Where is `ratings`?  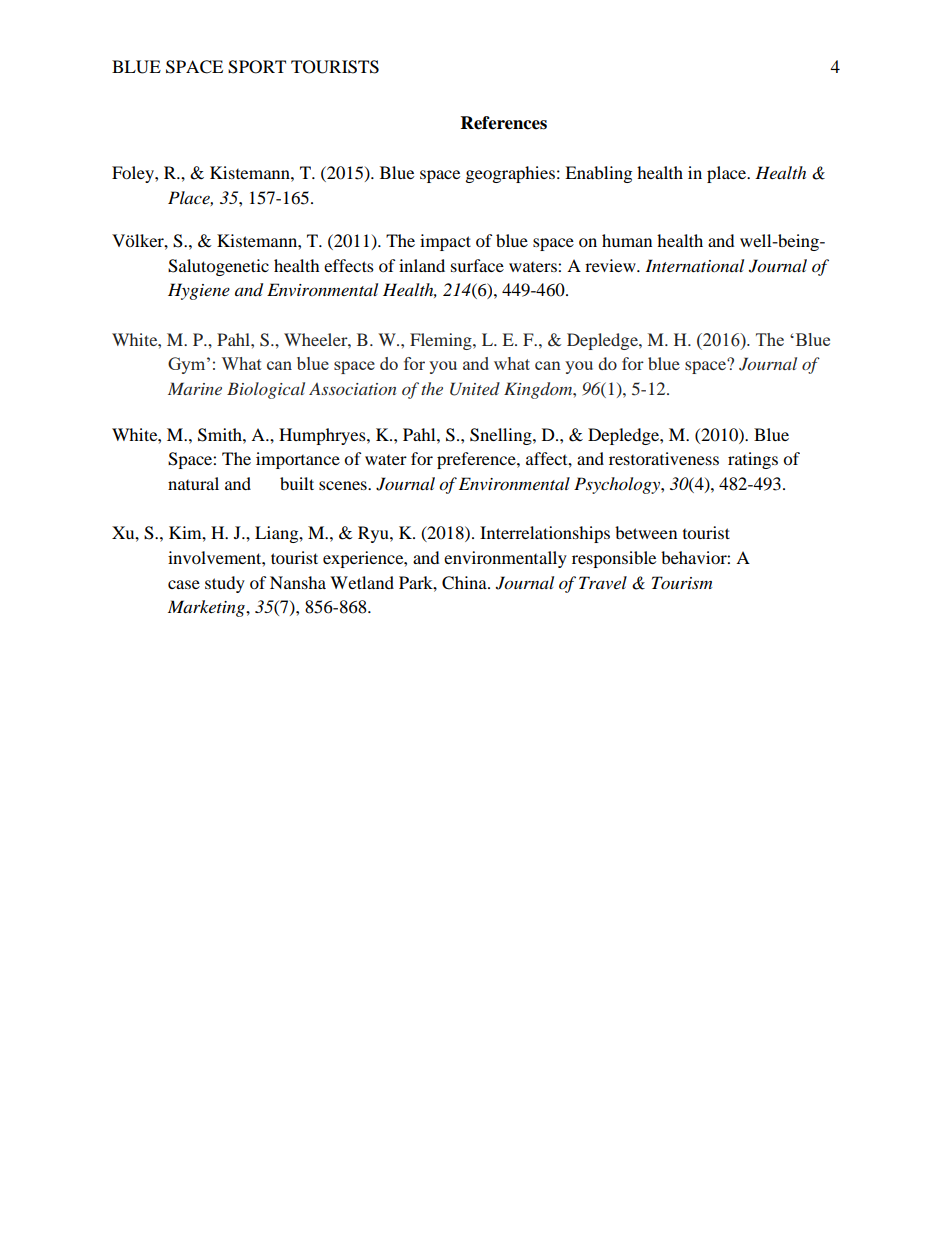 ratings is located at coordinates (753, 460).
